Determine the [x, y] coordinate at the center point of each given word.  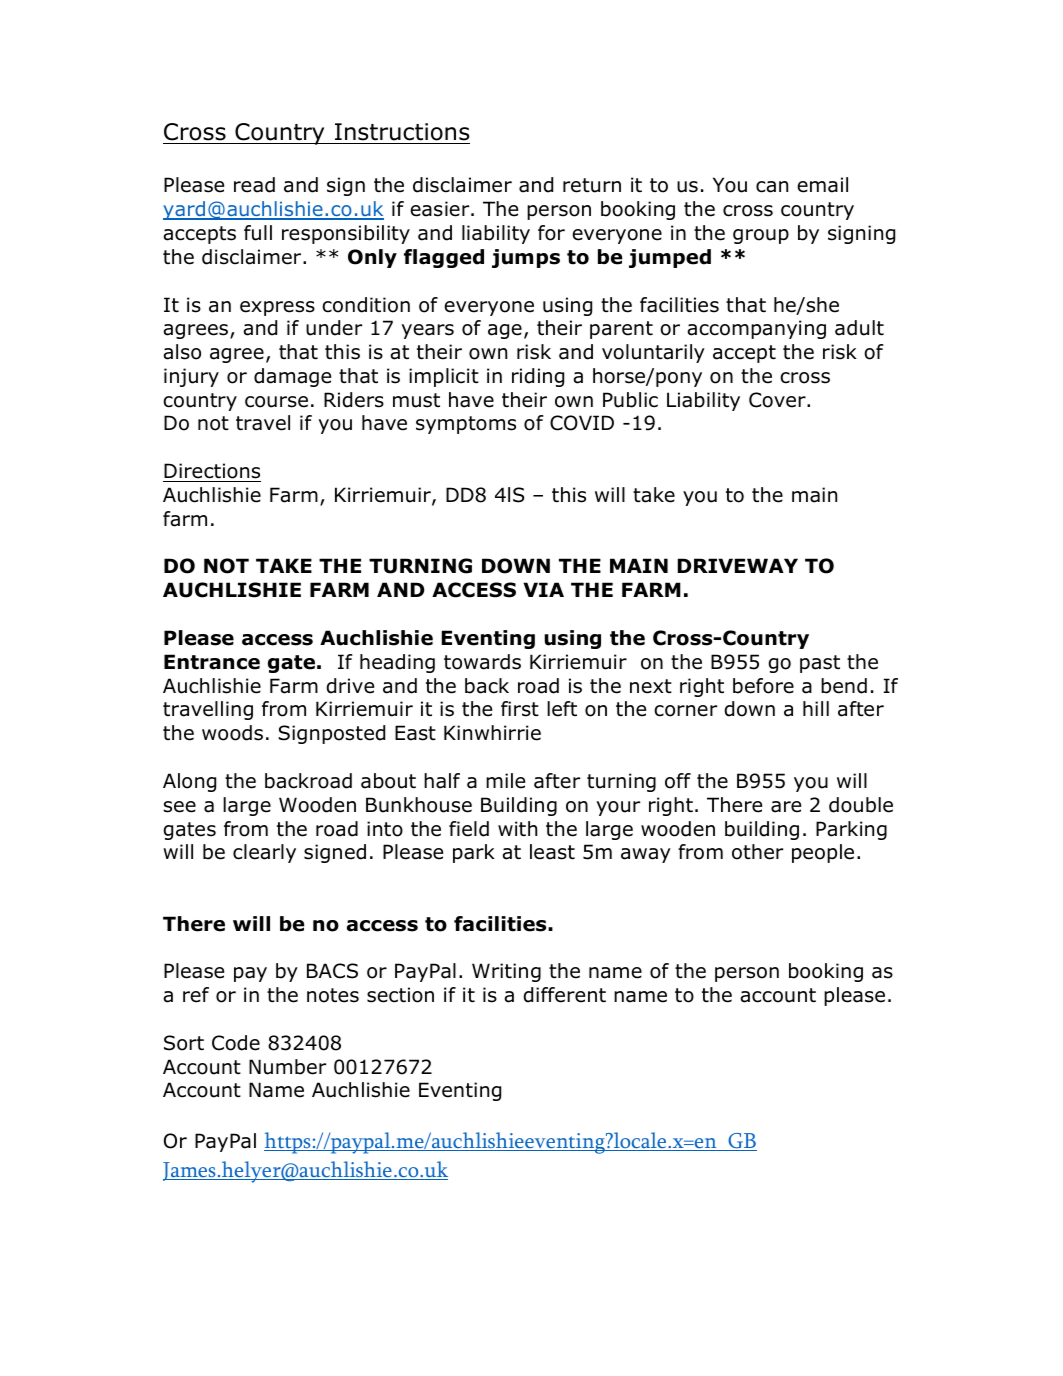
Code [236, 1043]
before [763, 686]
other [757, 852]
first [520, 709]
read [254, 185]
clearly [264, 853]
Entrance [212, 662]
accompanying [756, 329]
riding [538, 377]
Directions [212, 471]
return [592, 185]
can [772, 187]
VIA [543, 589]
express [277, 308]
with [517, 828]
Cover [778, 400]
